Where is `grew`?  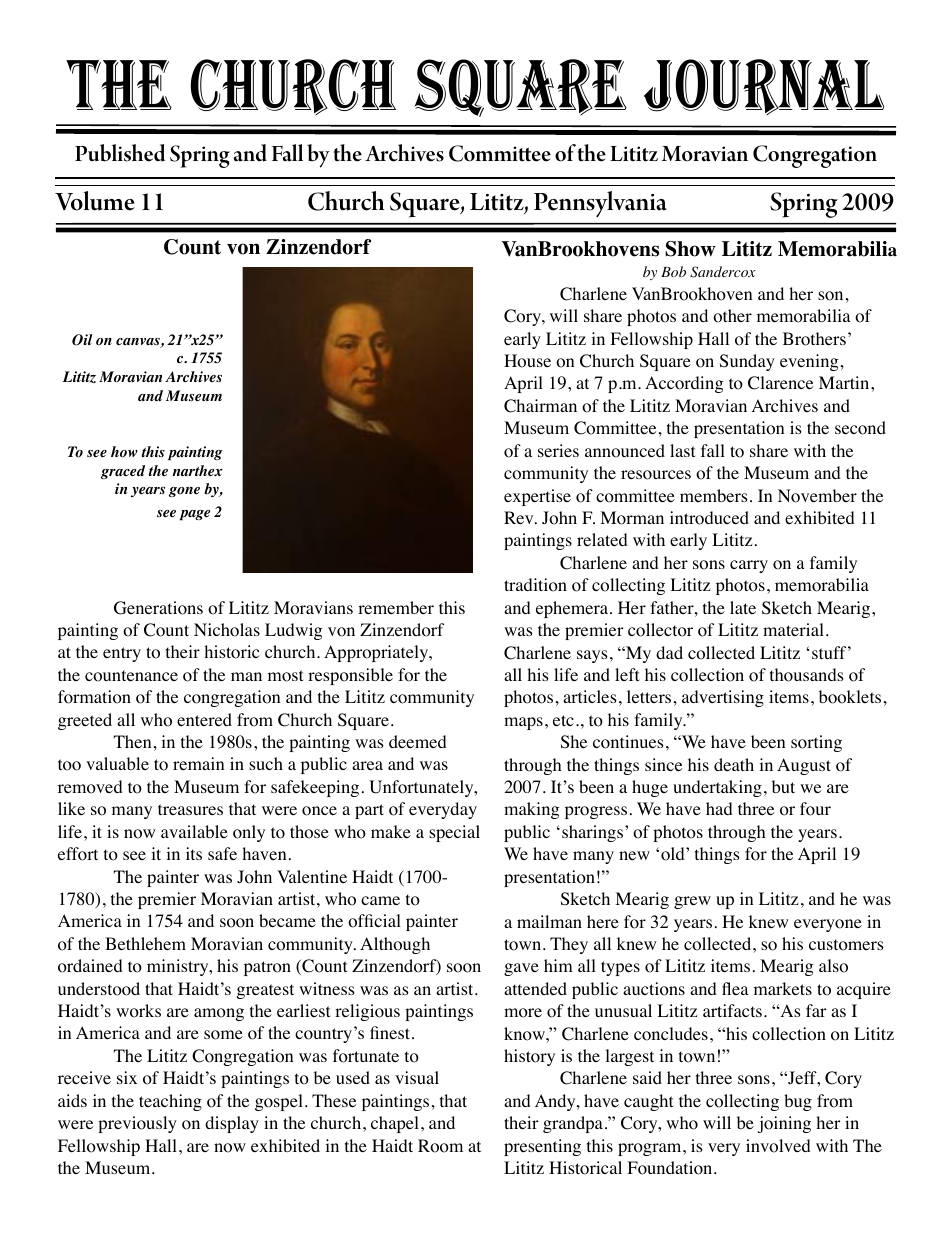 grew is located at coordinates (692, 902).
